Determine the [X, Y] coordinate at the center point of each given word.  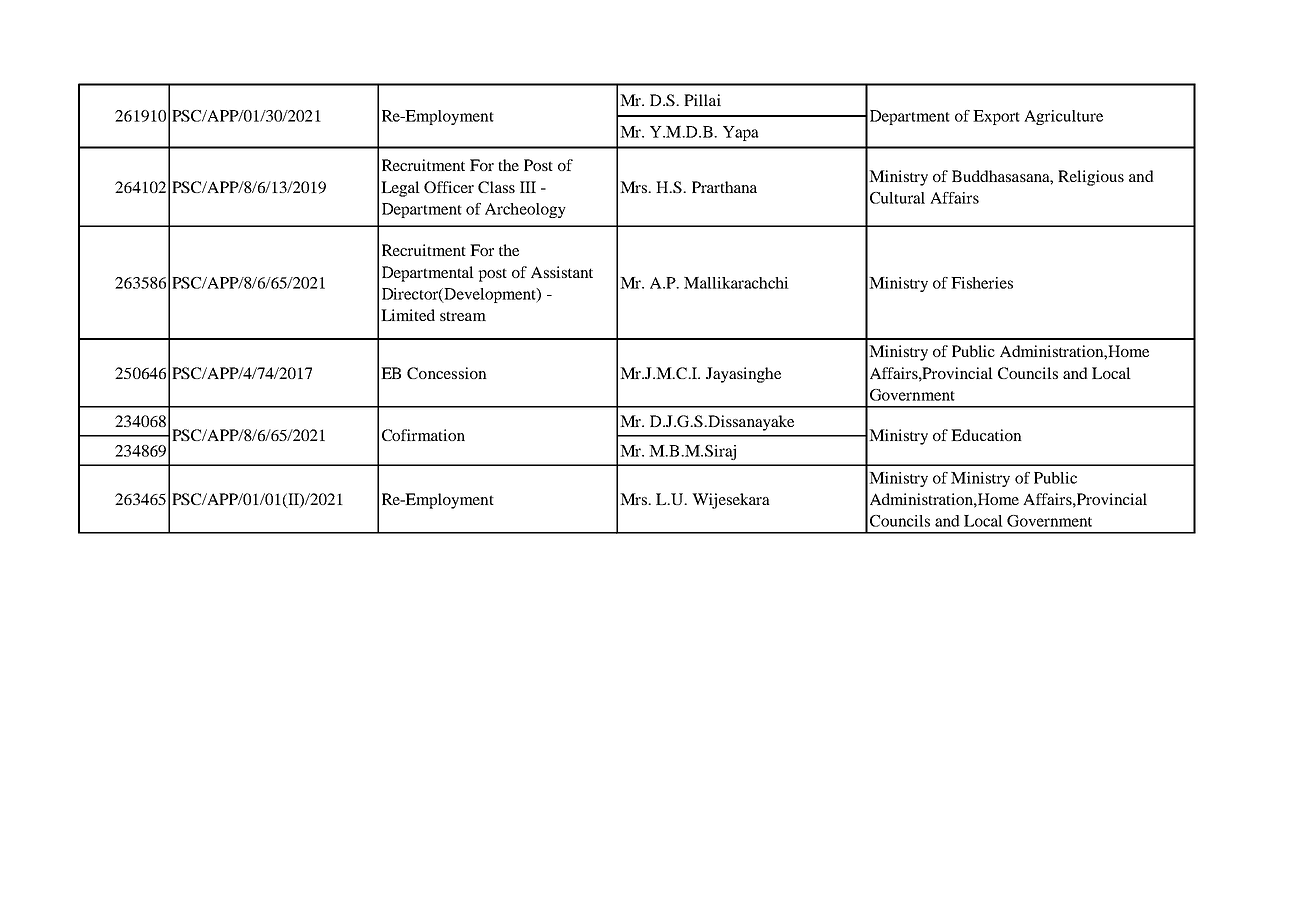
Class [496, 187]
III [528, 187]
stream [463, 316]
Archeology [525, 210]
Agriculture [1063, 117]
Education [986, 435]
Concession [447, 373]
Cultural [897, 198]
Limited [408, 315]
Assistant [562, 272]
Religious [1091, 178]
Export [996, 117]
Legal [400, 189]
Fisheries [982, 283]
